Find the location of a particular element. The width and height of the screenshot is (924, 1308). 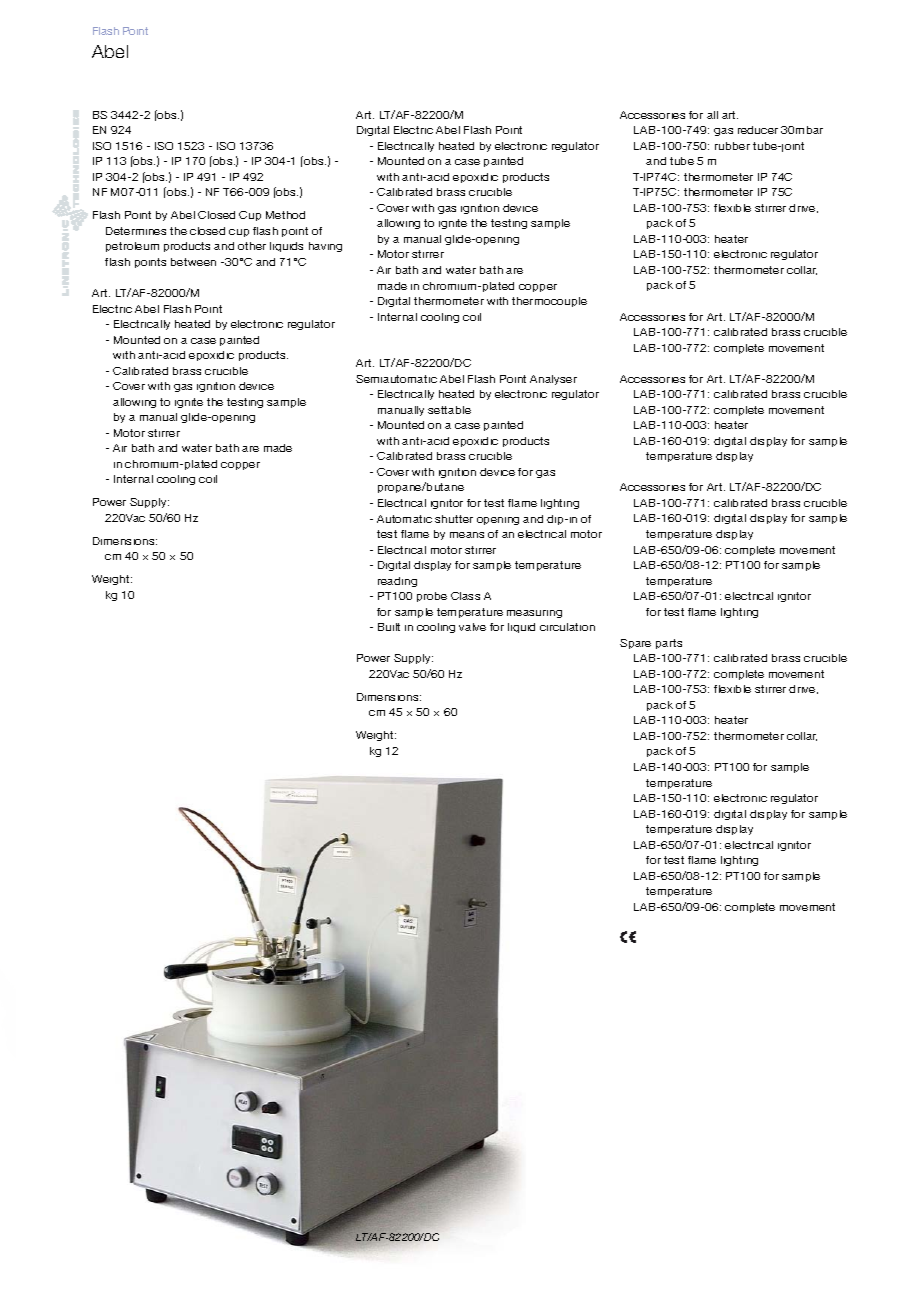

settable is located at coordinates (449, 410).
